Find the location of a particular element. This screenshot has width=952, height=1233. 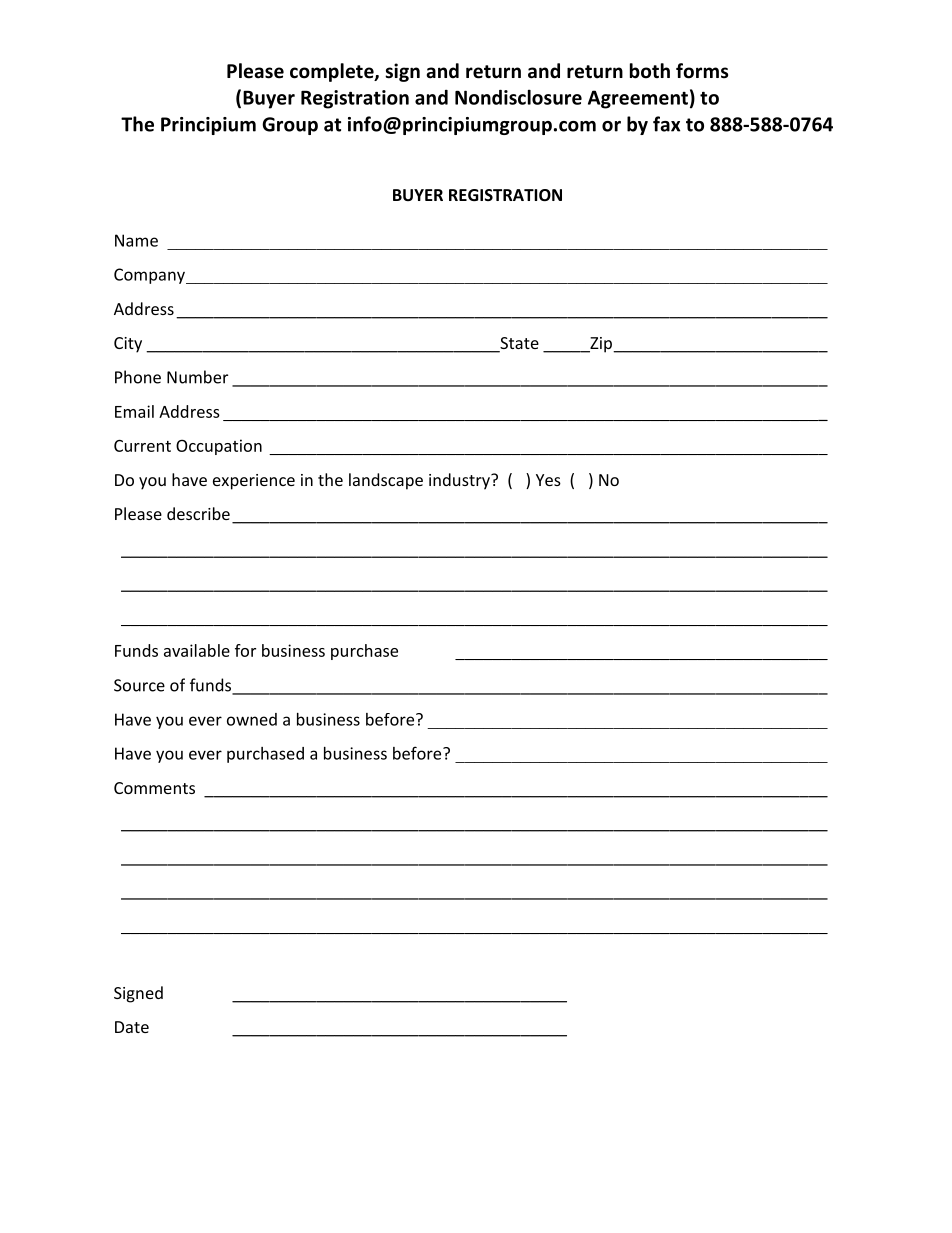

owned is located at coordinates (252, 719).
